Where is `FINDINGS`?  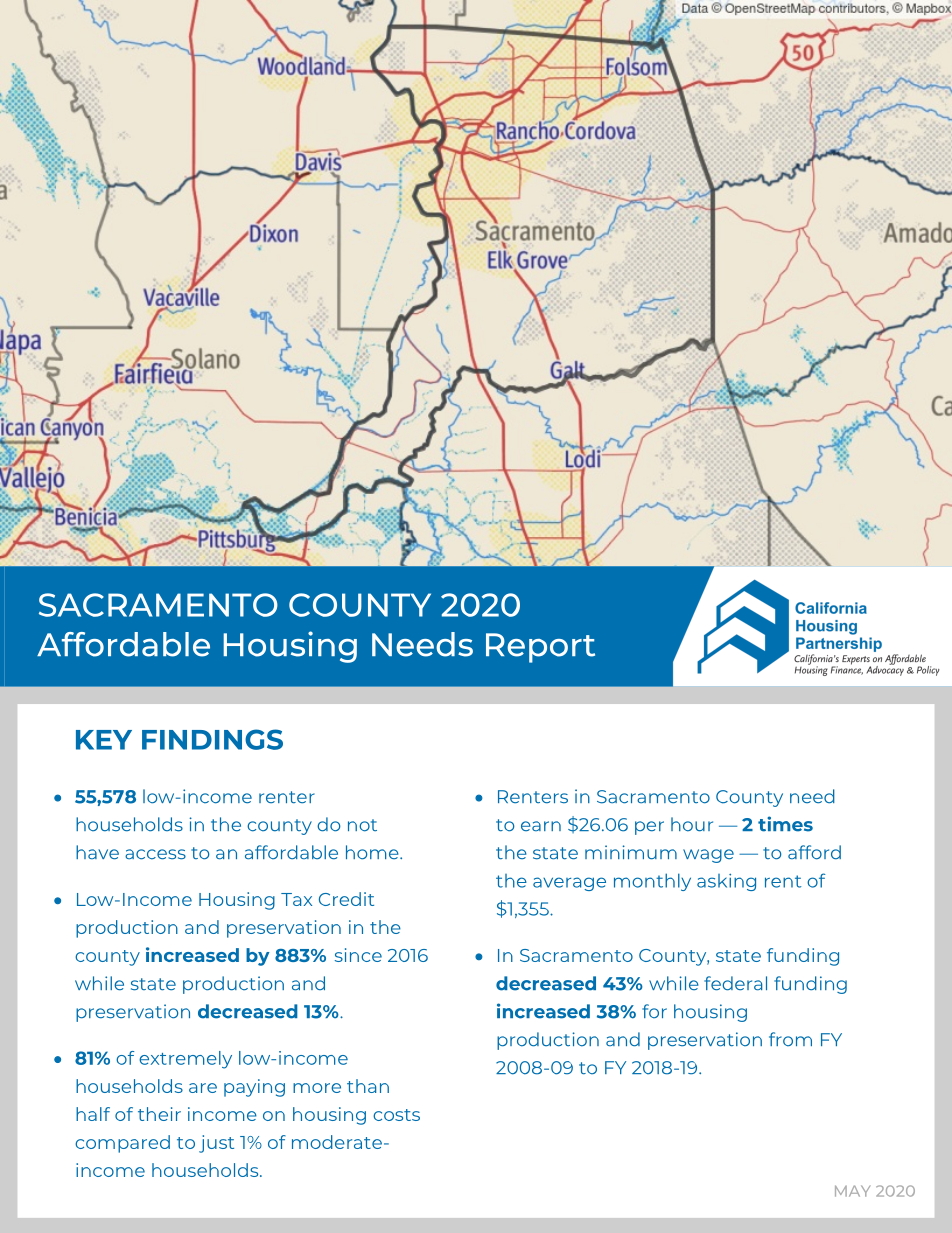
FINDINGS is located at coordinates (212, 739).
